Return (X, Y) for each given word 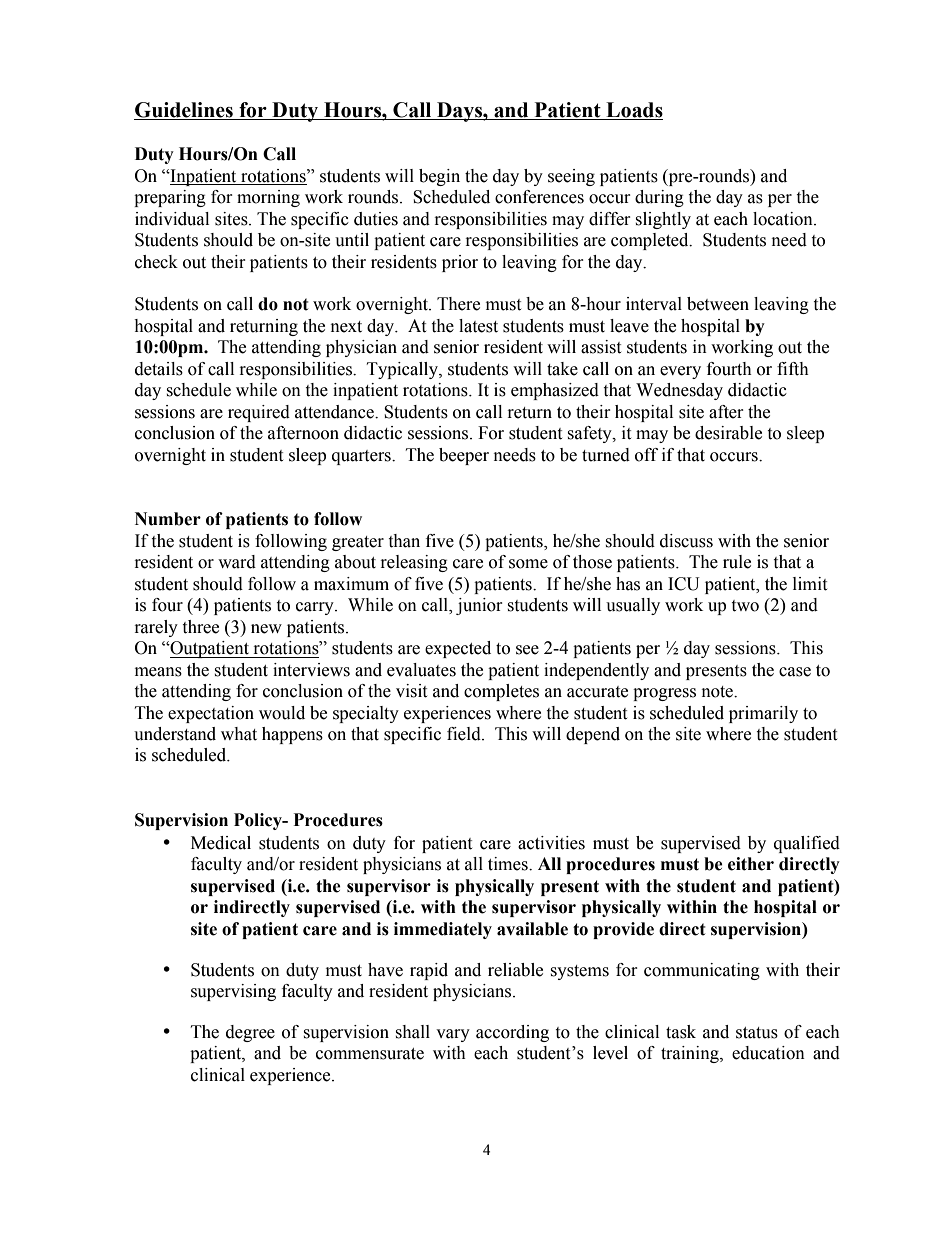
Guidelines (184, 110)
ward (237, 562)
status (757, 1033)
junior (479, 606)
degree (250, 1033)
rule (737, 562)
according (512, 1033)
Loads (634, 110)
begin (439, 177)
